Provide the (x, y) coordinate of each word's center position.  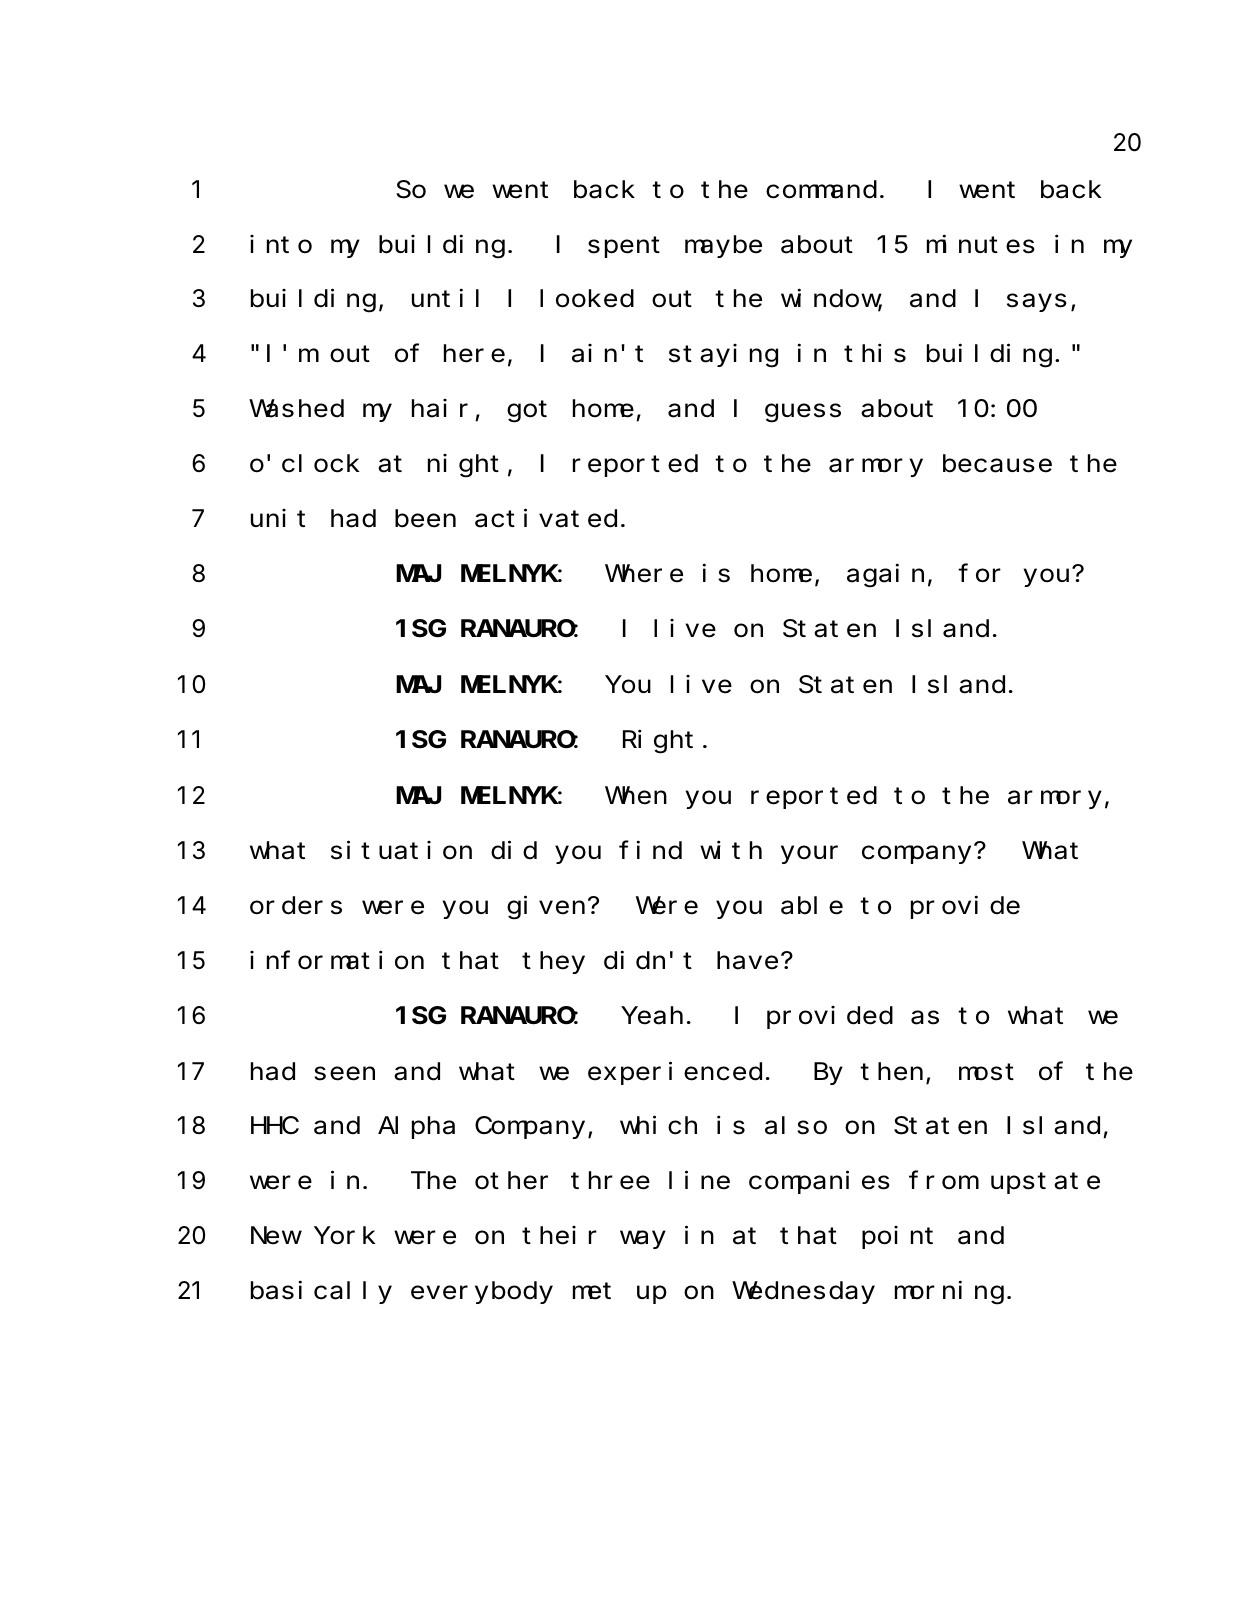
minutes (981, 244)
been (425, 519)
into (281, 244)
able (812, 906)
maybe (723, 246)
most (986, 1072)
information (337, 960)
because (997, 464)
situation (401, 850)
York (345, 1236)
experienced (675, 1073)
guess (803, 413)
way (643, 1240)
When (636, 796)
